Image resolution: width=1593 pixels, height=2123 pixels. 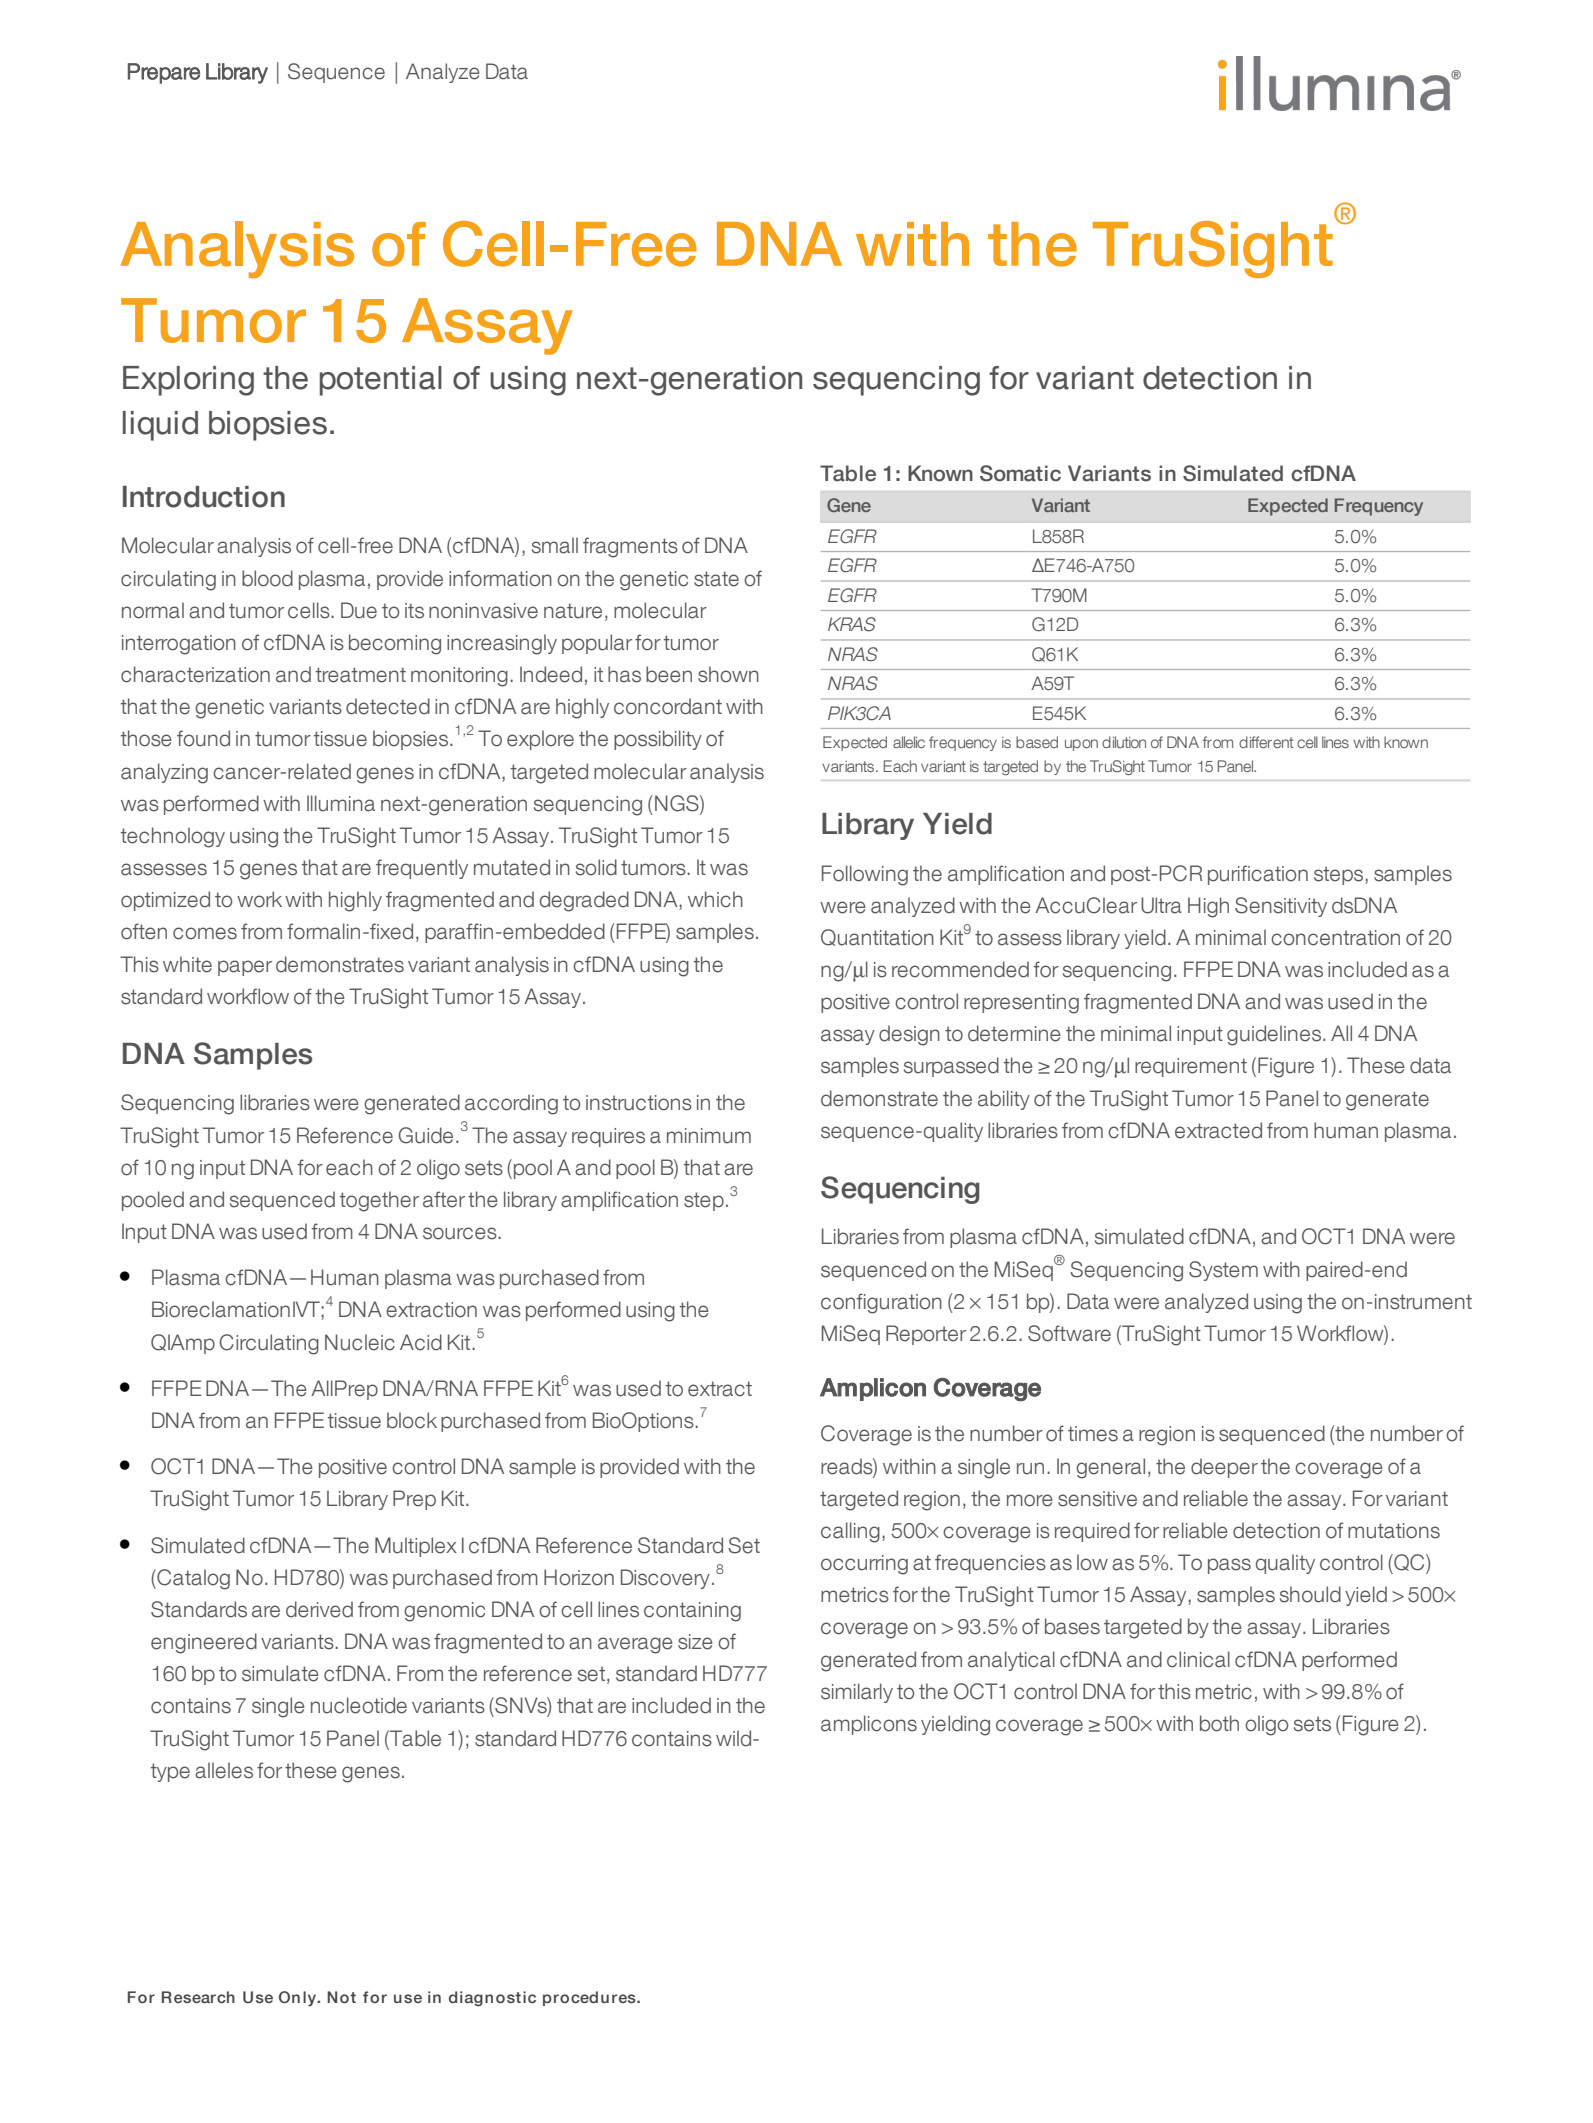 I want to click on similarly, so click(x=857, y=1693).
